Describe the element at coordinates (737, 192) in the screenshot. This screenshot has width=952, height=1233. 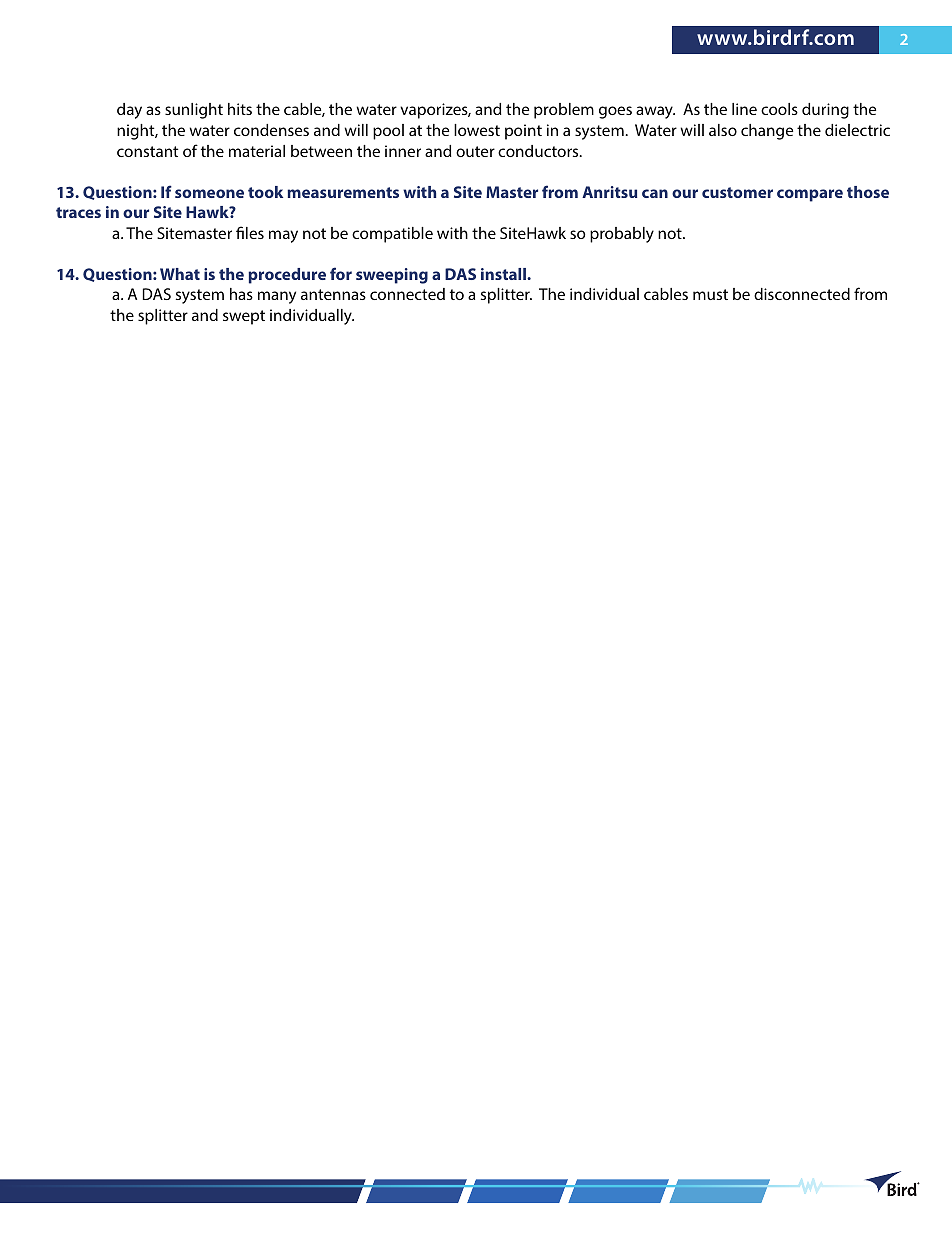
I see `customer` at that location.
